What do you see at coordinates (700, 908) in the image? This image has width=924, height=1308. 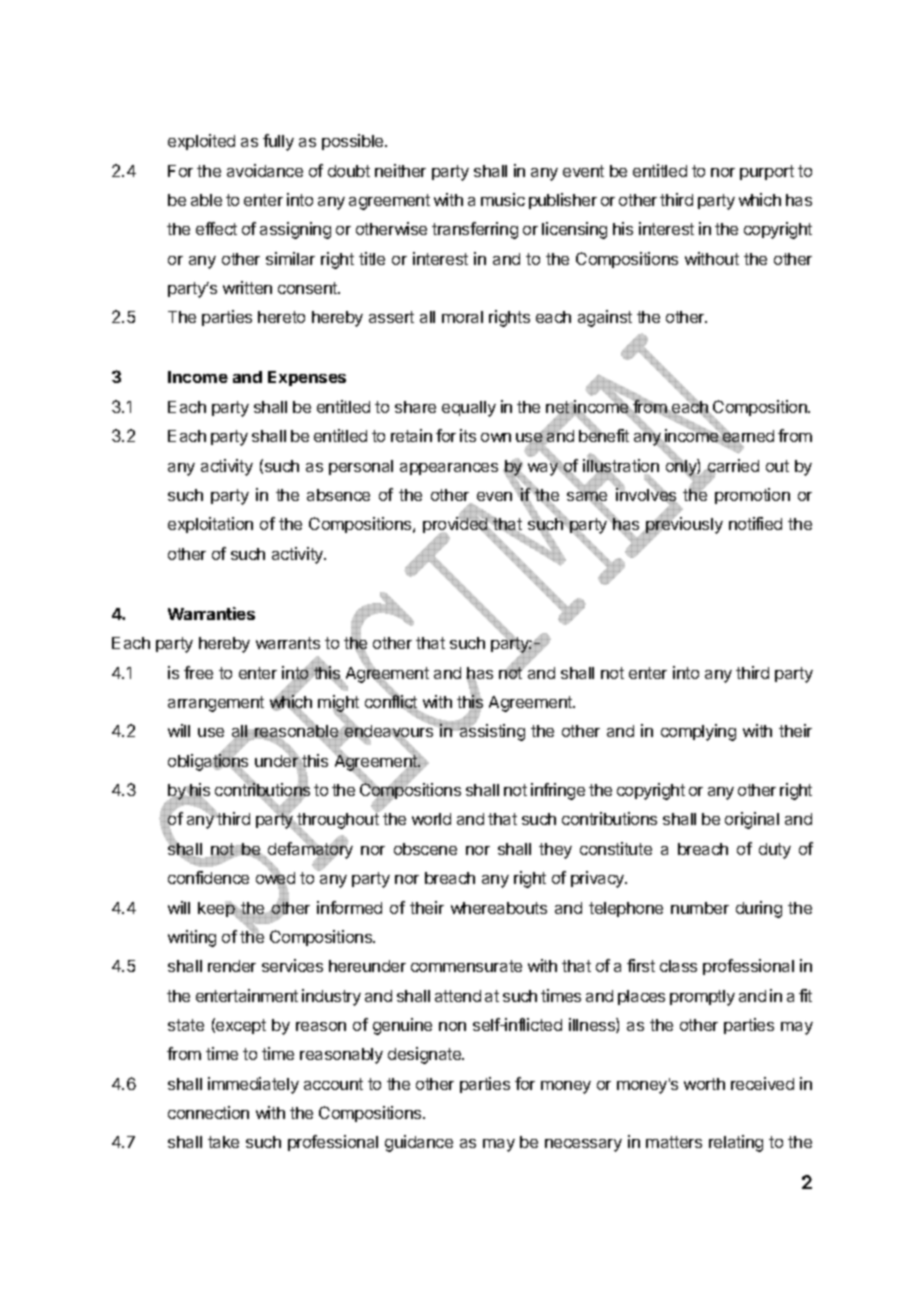 I see `number` at bounding box center [700, 908].
